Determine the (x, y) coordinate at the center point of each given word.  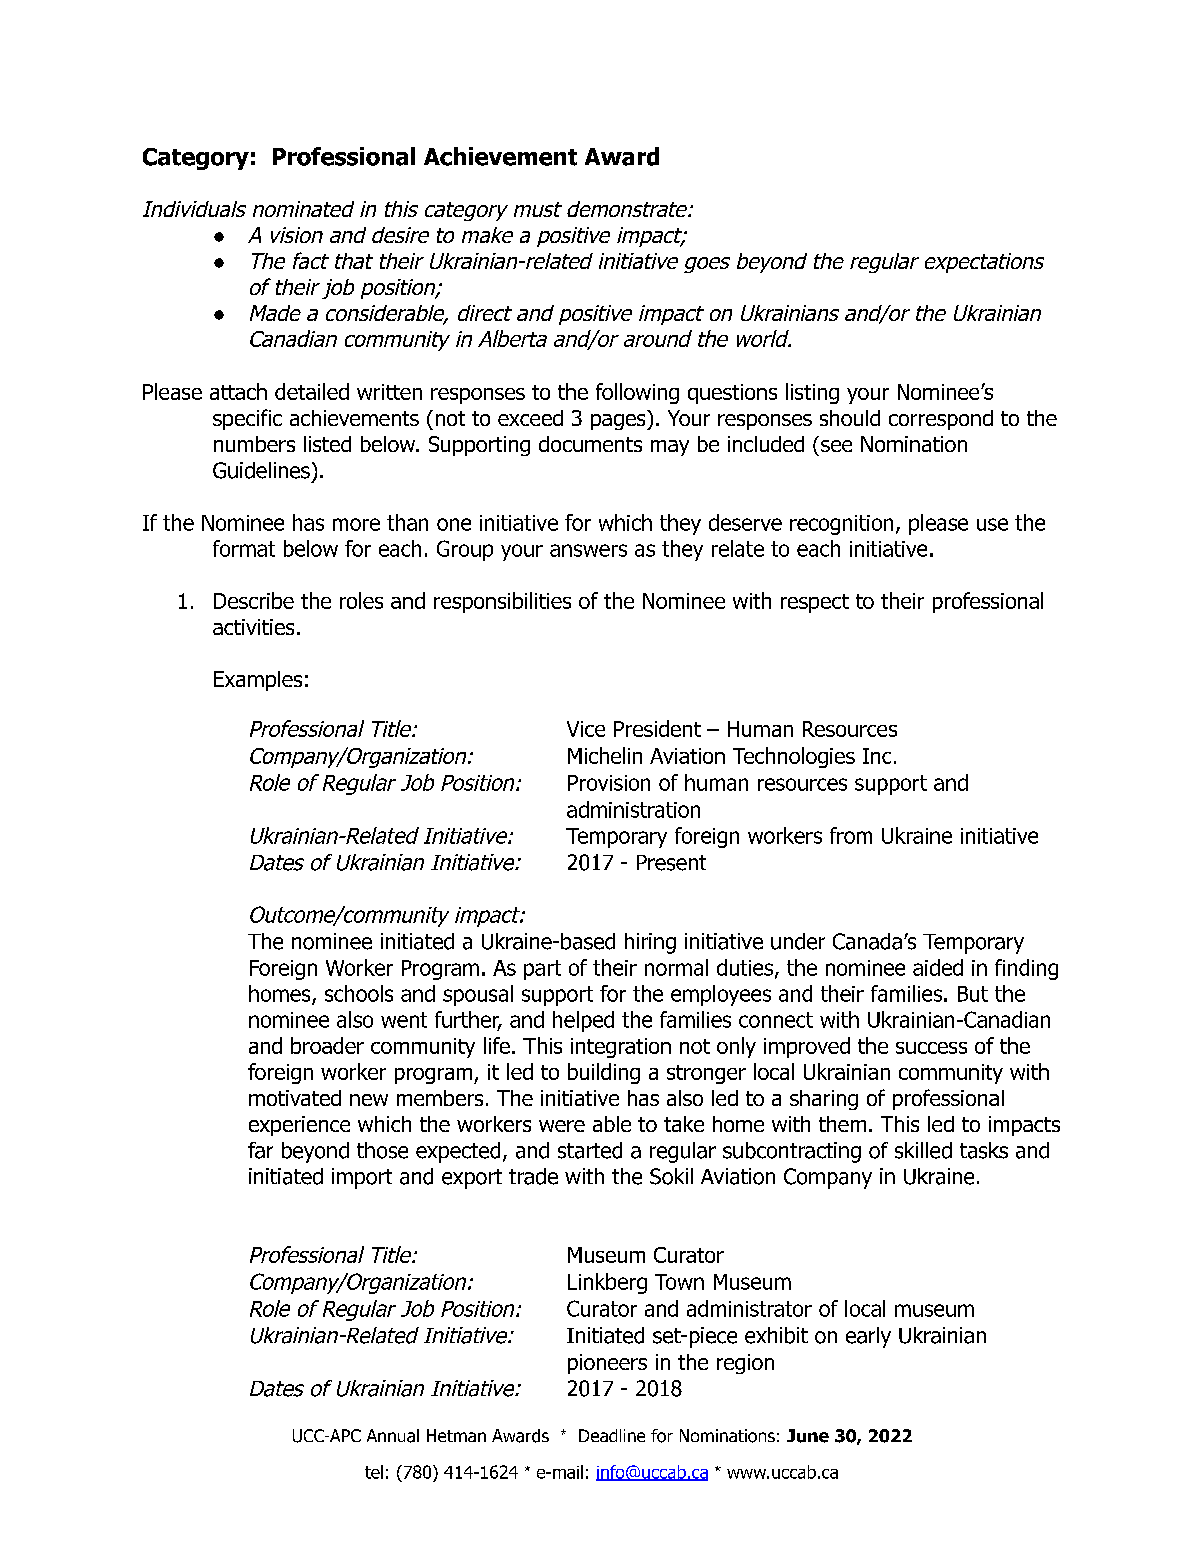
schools (359, 993)
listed (327, 444)
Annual (393, 1436)
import (362, 1178)
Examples (258, 681)
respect (815, 603)
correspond (941, 420)
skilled (923, 1150)
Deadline (612, 1435)
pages (619, 422)
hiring (650, 943)
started (590, 1150)
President (657, 728)
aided (938, 967)
